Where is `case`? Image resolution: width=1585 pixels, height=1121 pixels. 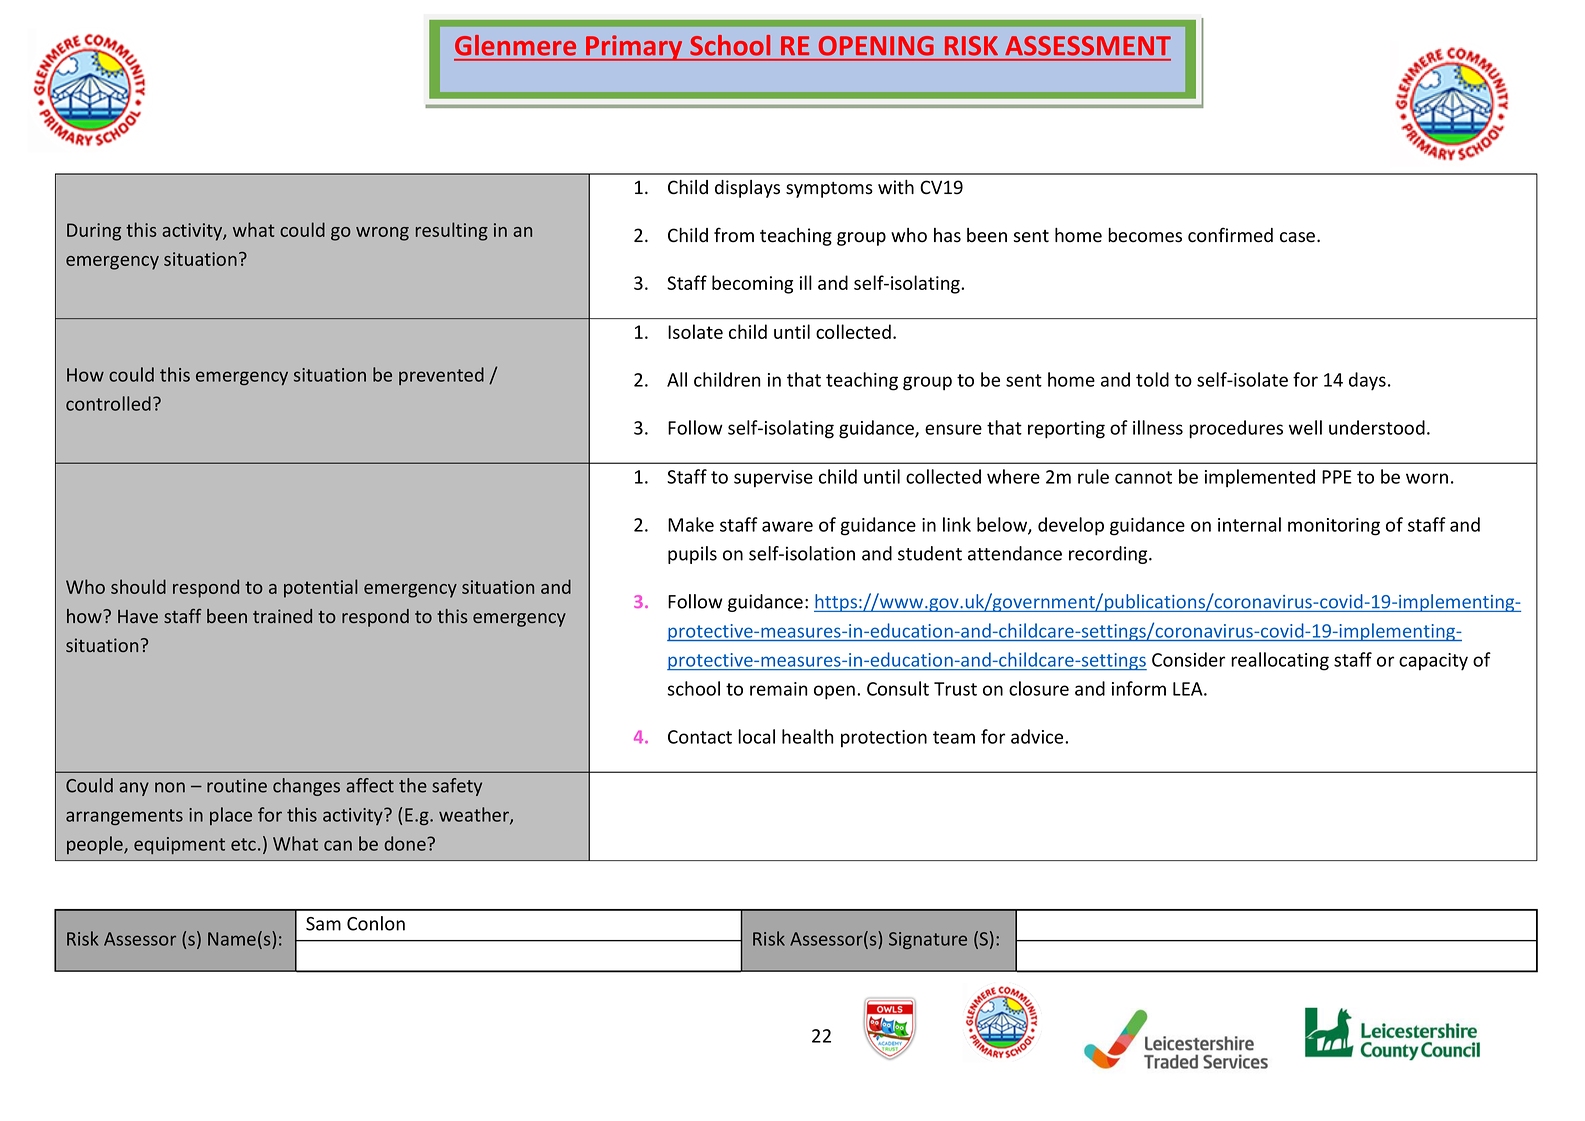 case is located at coordinates (1299, 237).
